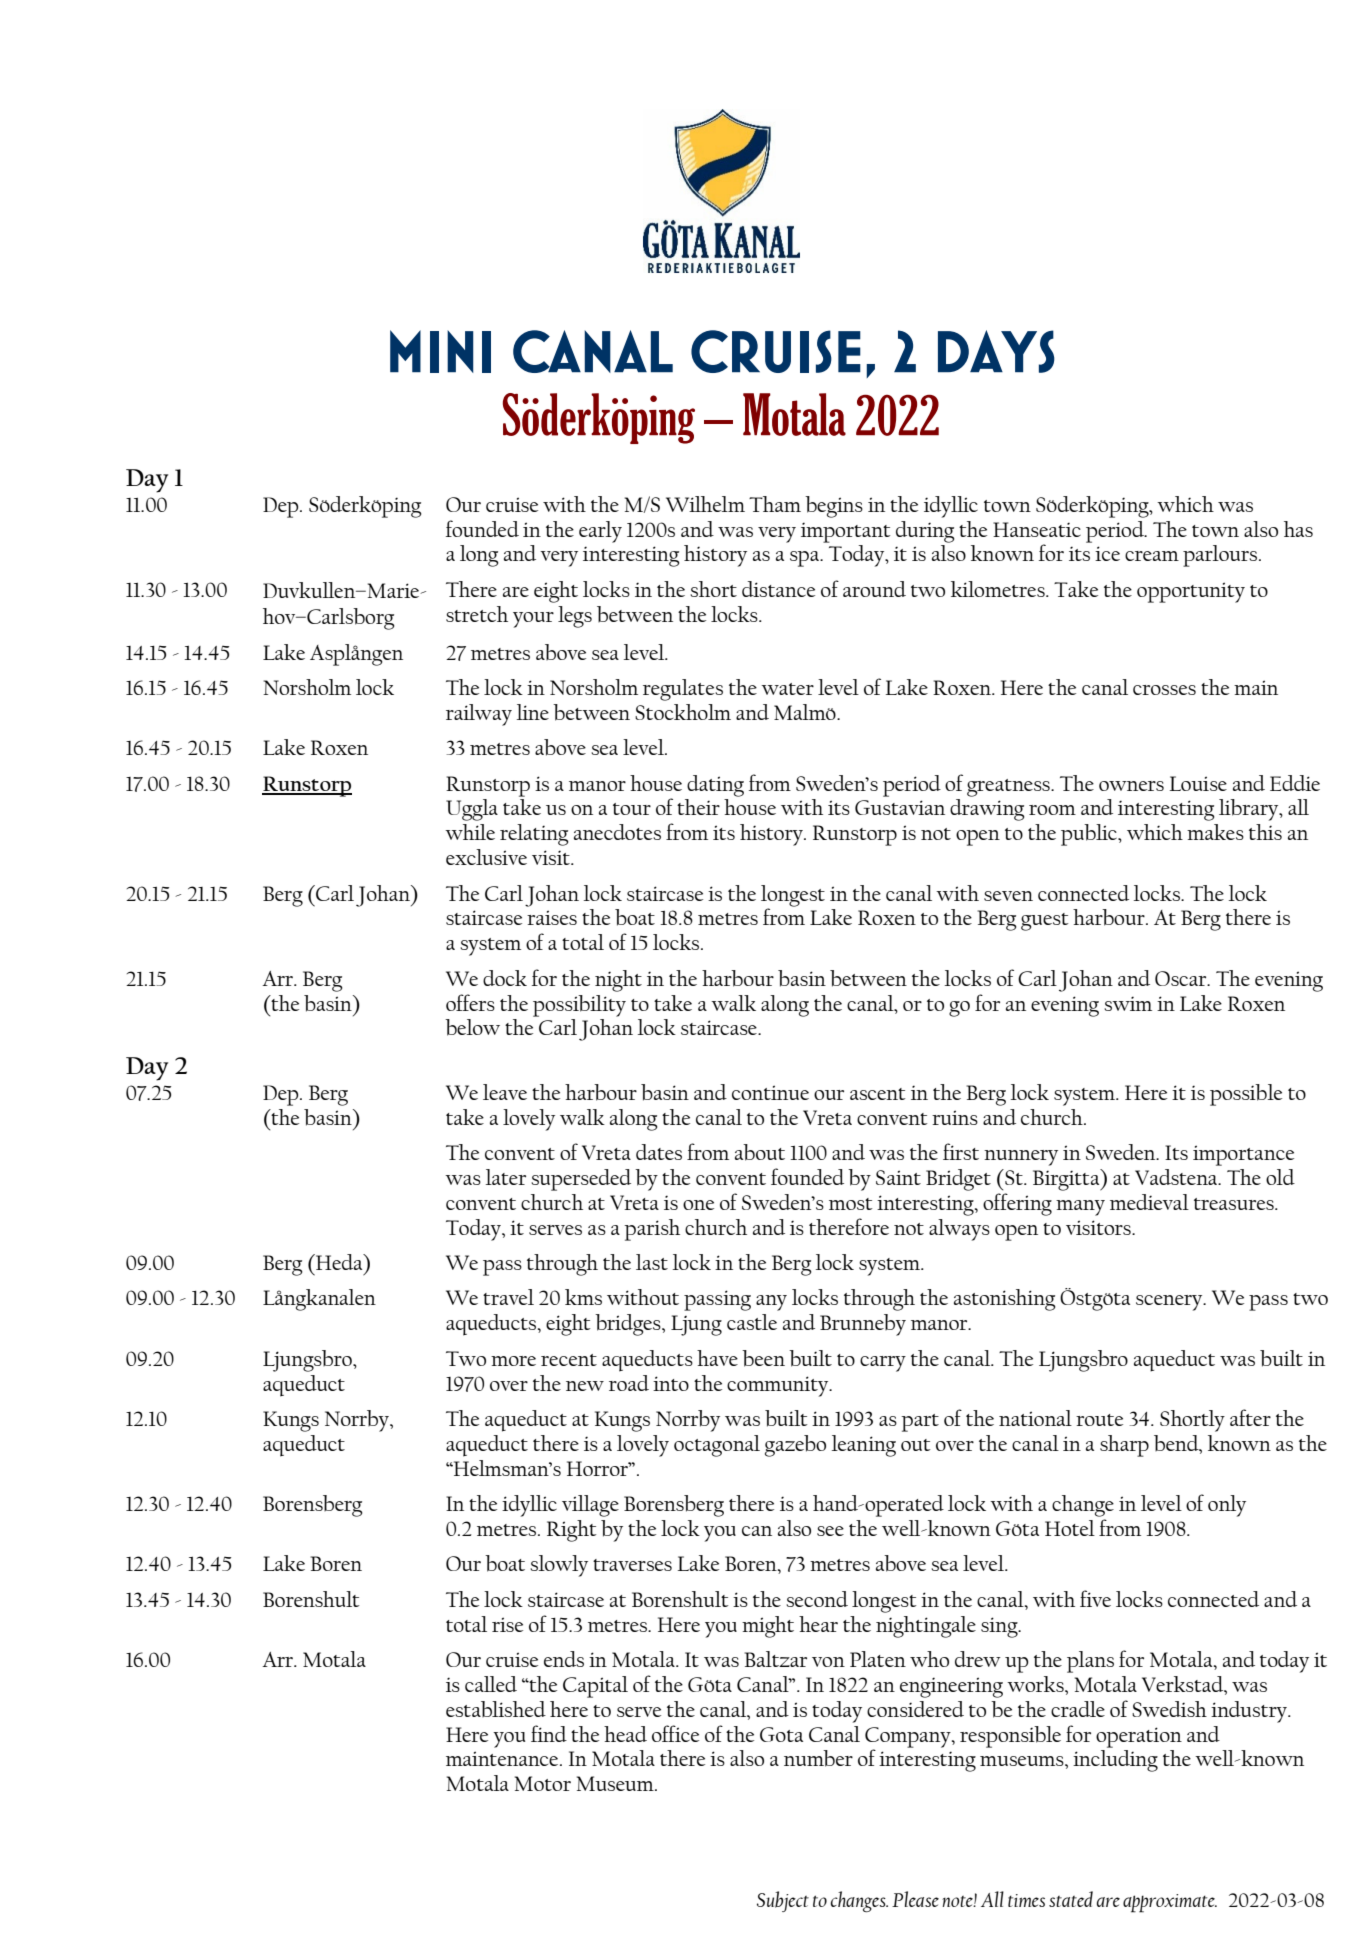 Image resolution: width=1370 pixels, height=1939 pixels. What do you see at coordinates (883, 1364) in the screenshot?
I see `carry` at bounding box center [883, 1364].
